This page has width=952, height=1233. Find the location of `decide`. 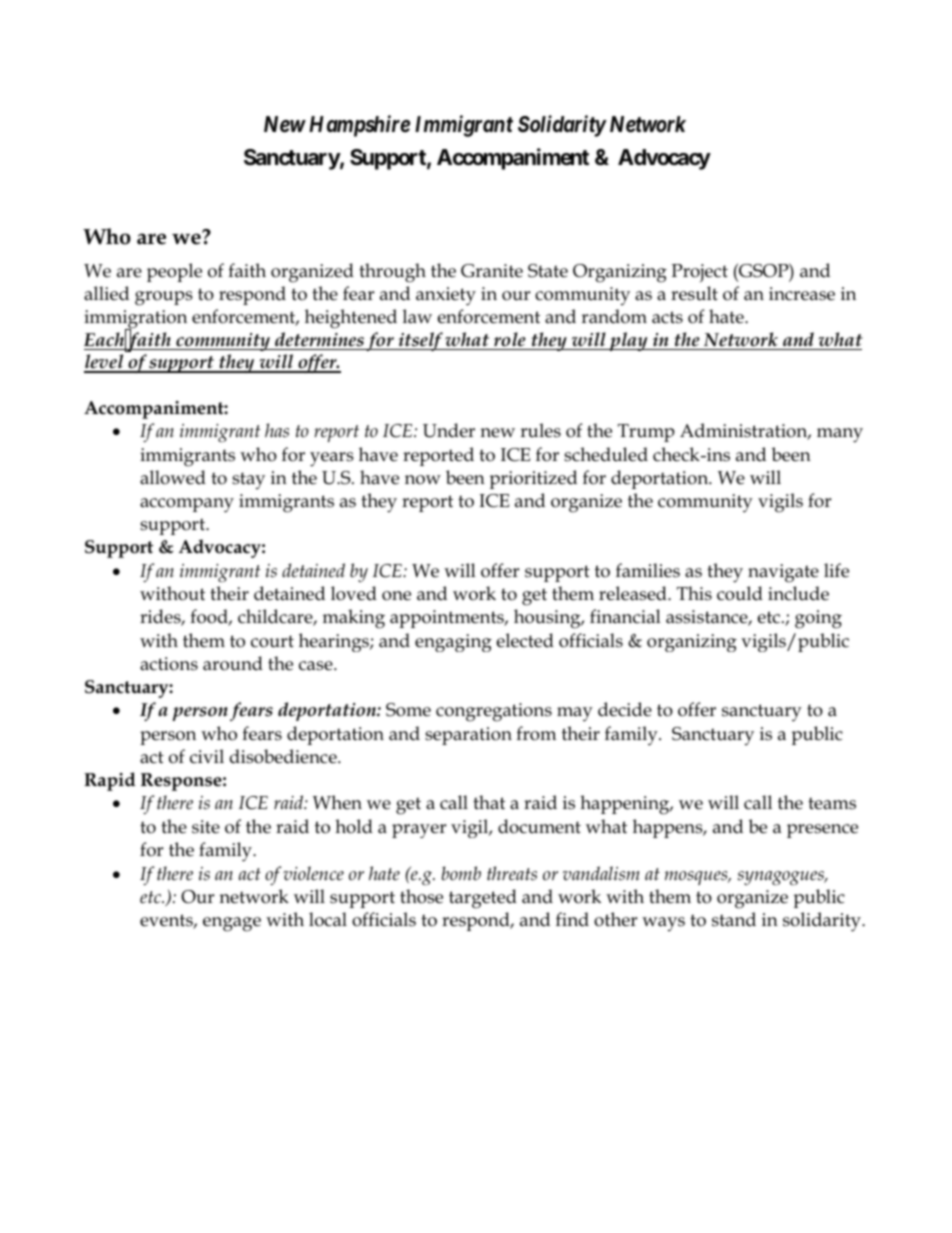

decide is located at coordinates (625, 709).
